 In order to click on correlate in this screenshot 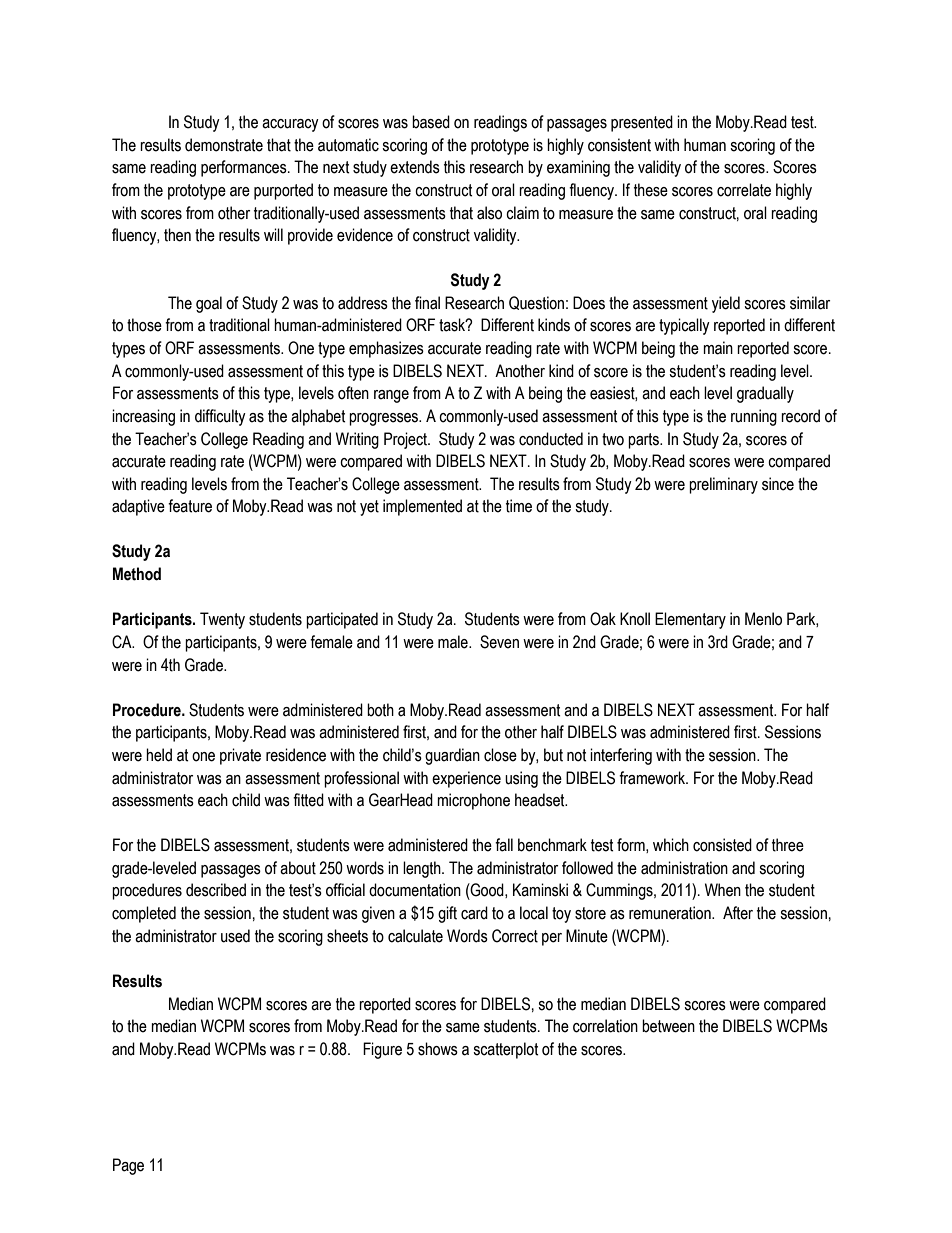, I will do `click(744, 190)`.
